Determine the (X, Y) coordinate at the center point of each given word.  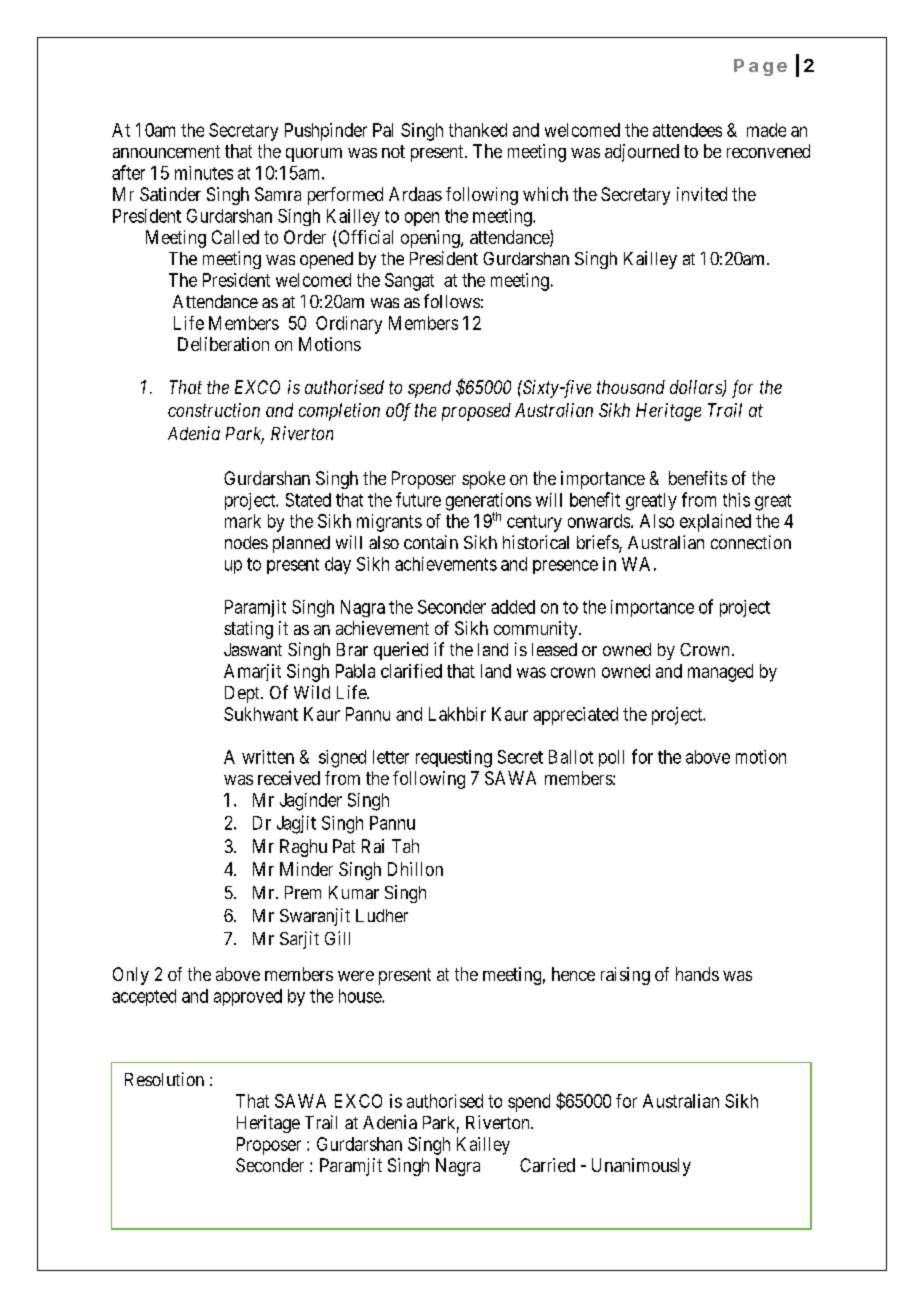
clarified (411, 671)
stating (248, 630)
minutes (204, 173)
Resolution (164, 1079)
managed (720, 673)
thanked (478, 130)
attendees (687, 130)
